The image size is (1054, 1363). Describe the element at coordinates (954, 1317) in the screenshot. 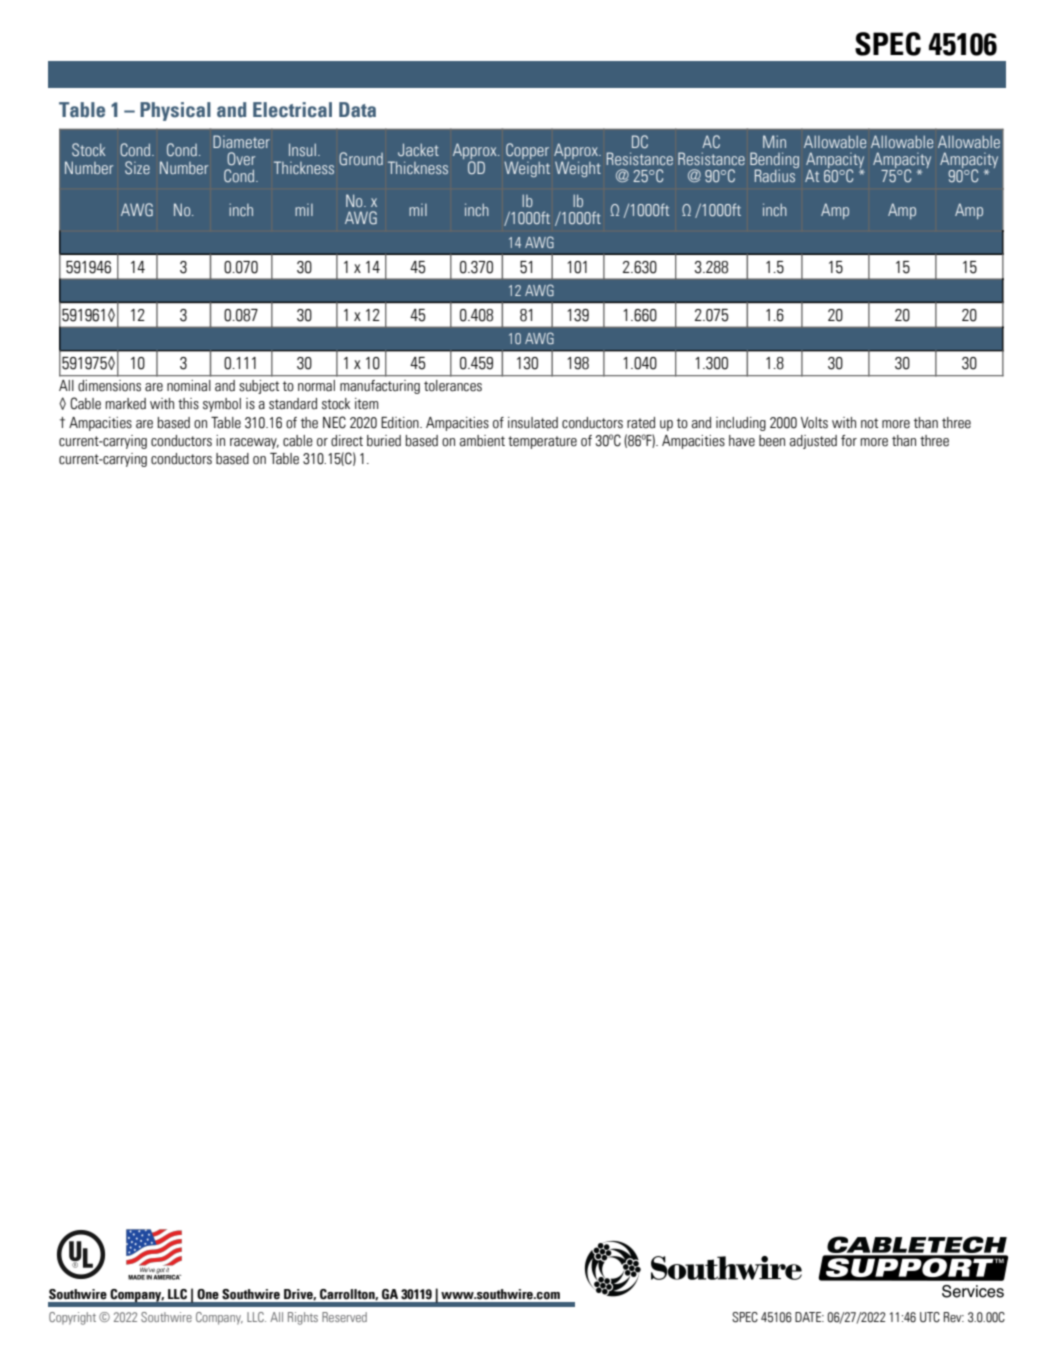

I see `Rev` at that location.
